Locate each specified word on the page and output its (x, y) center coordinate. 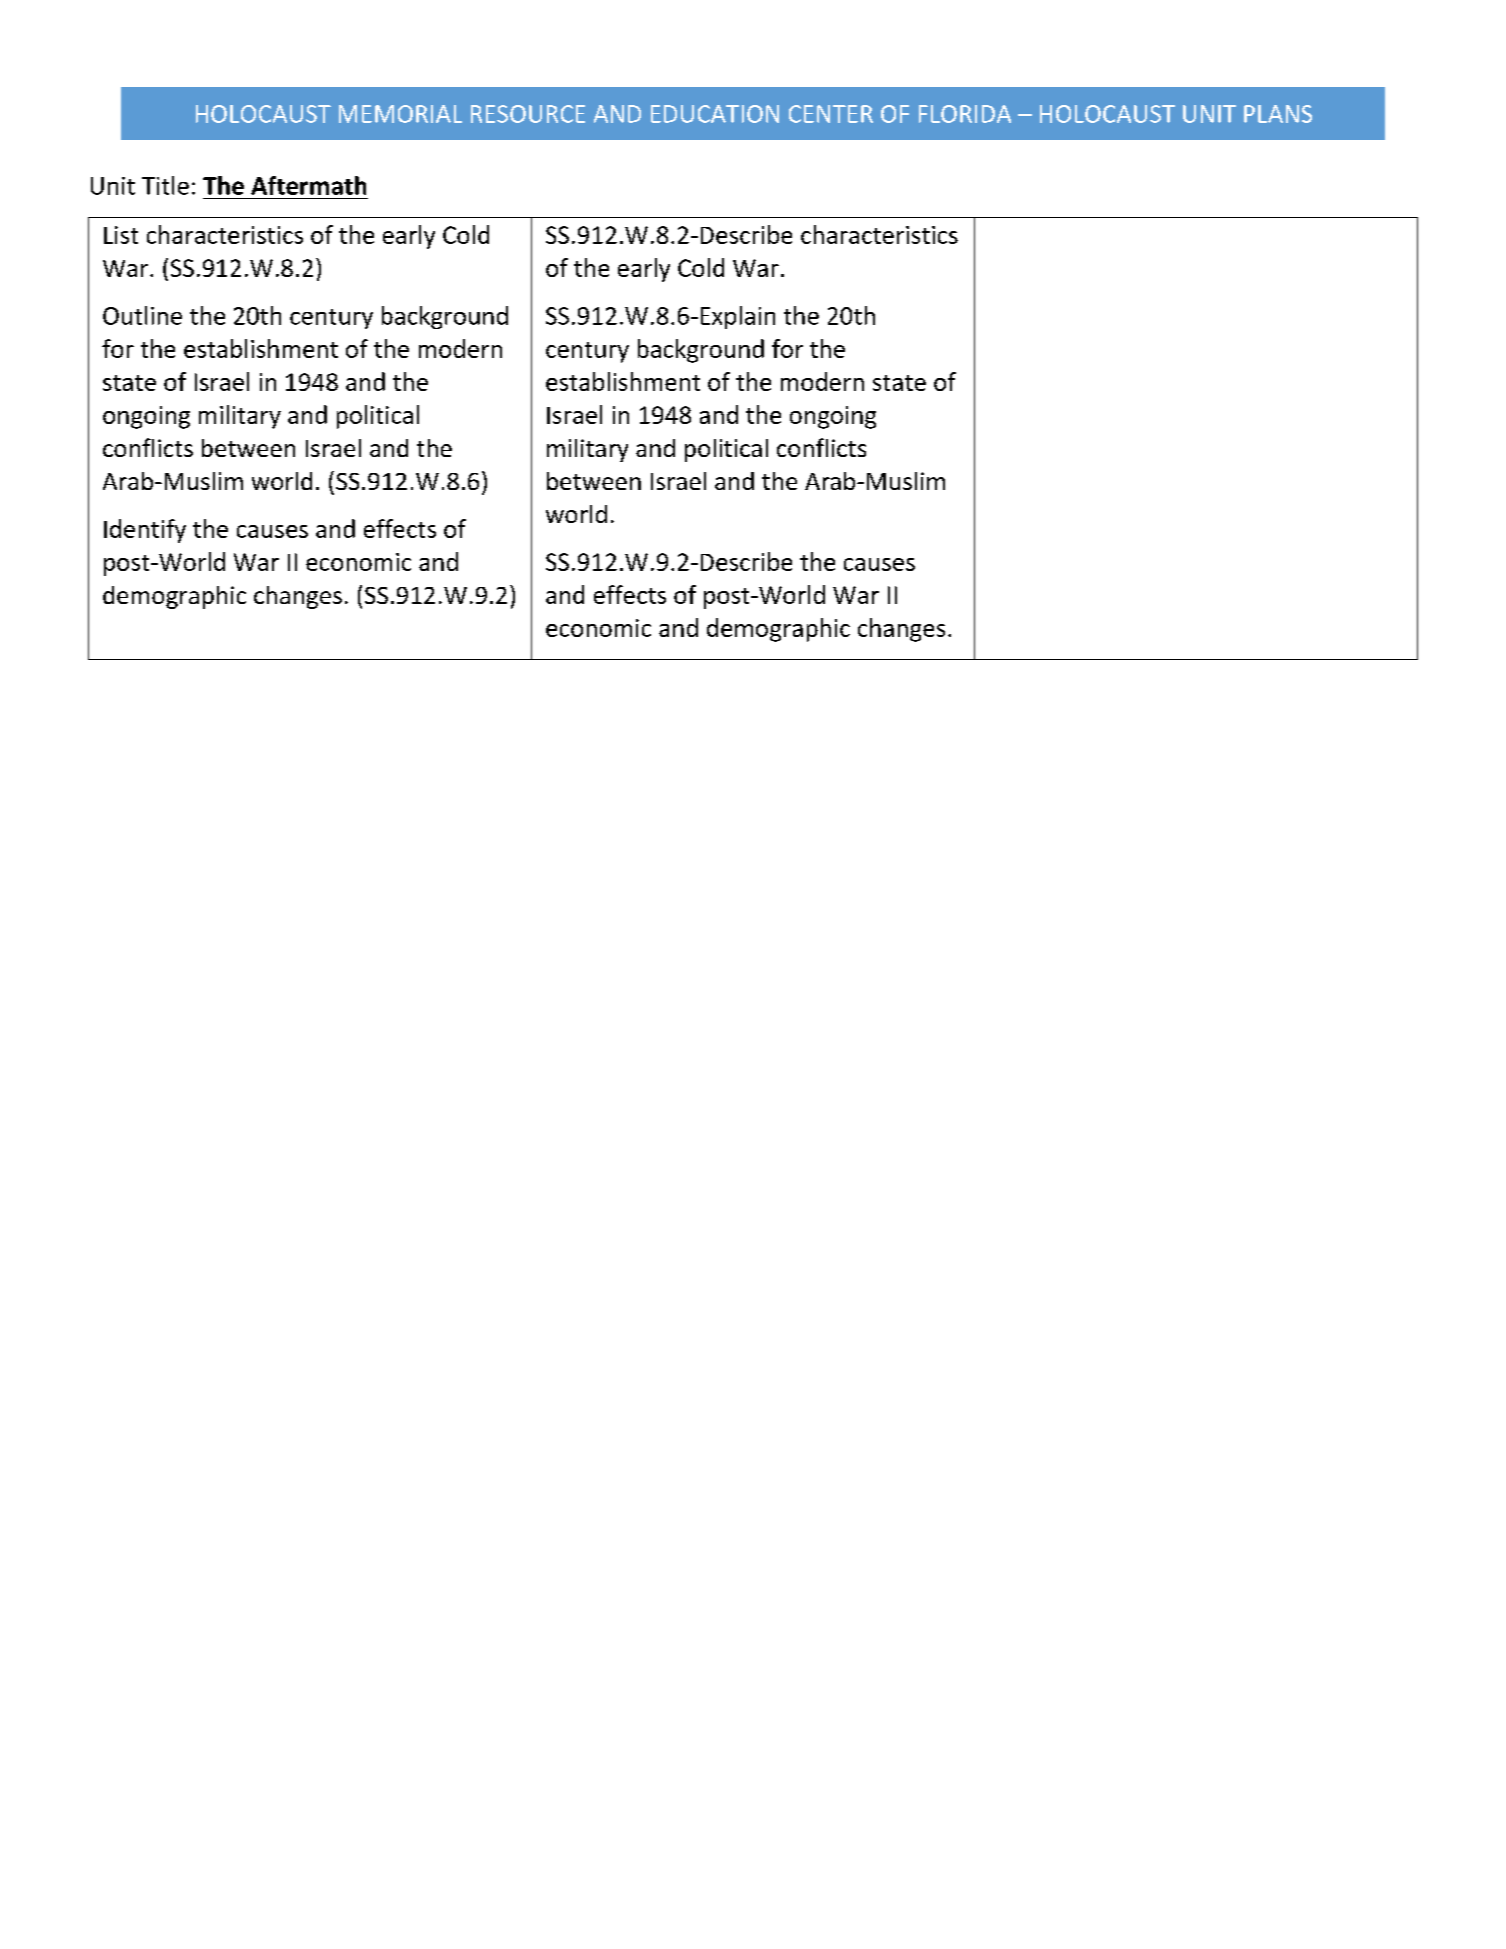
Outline (142, 315)
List (121, 235)
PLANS (1278, 114)
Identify (145, 531)
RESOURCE (528, 114)
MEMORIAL (400, 114)
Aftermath (308, 185)
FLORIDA (965, 114)
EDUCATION (715, 114)
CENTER (831, 114)
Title (165, 185)
